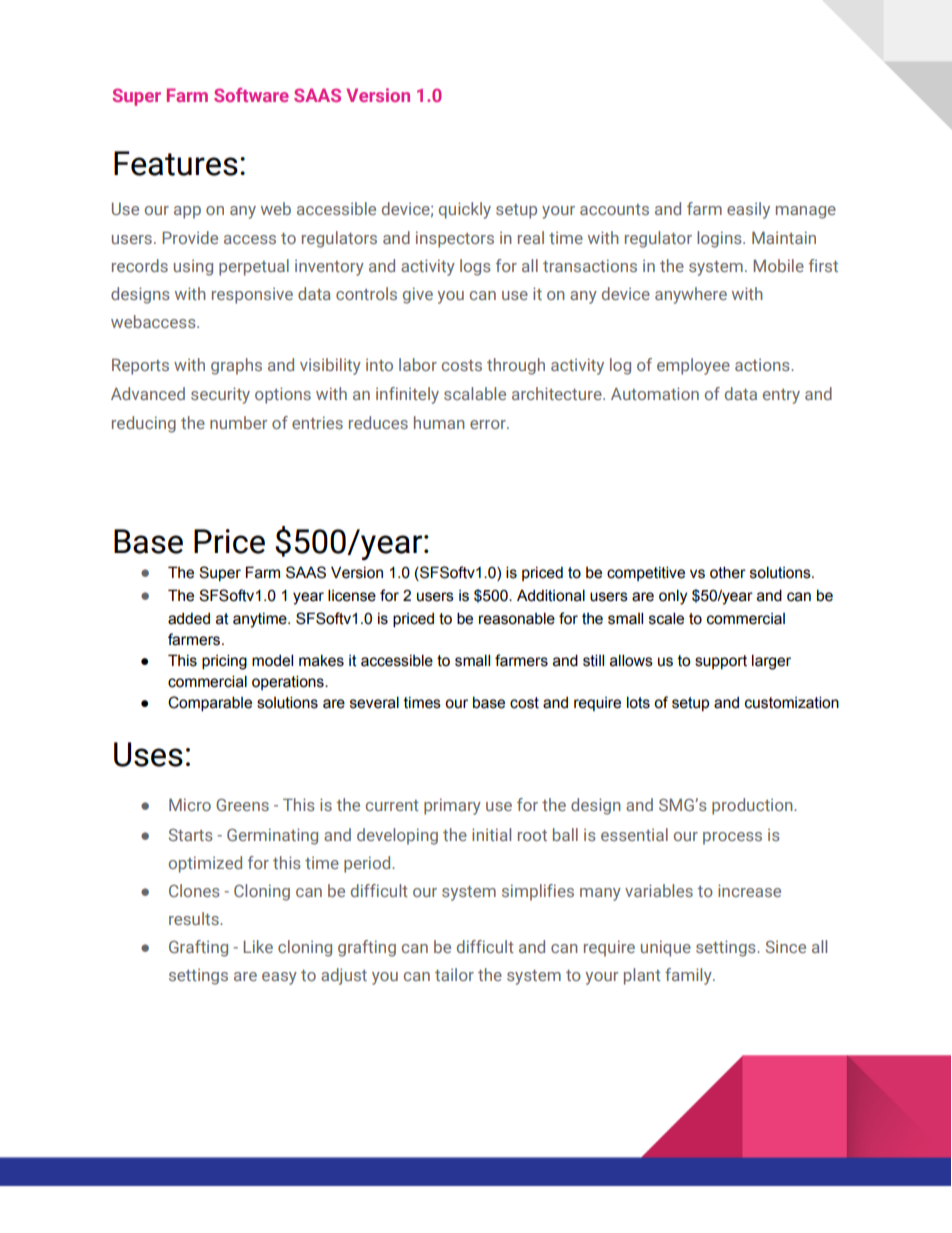 This page has height=1233, width=952. What do you see at coordinates (748, 210) in the page?
I see `easily` at bounding box center [748, 210].
